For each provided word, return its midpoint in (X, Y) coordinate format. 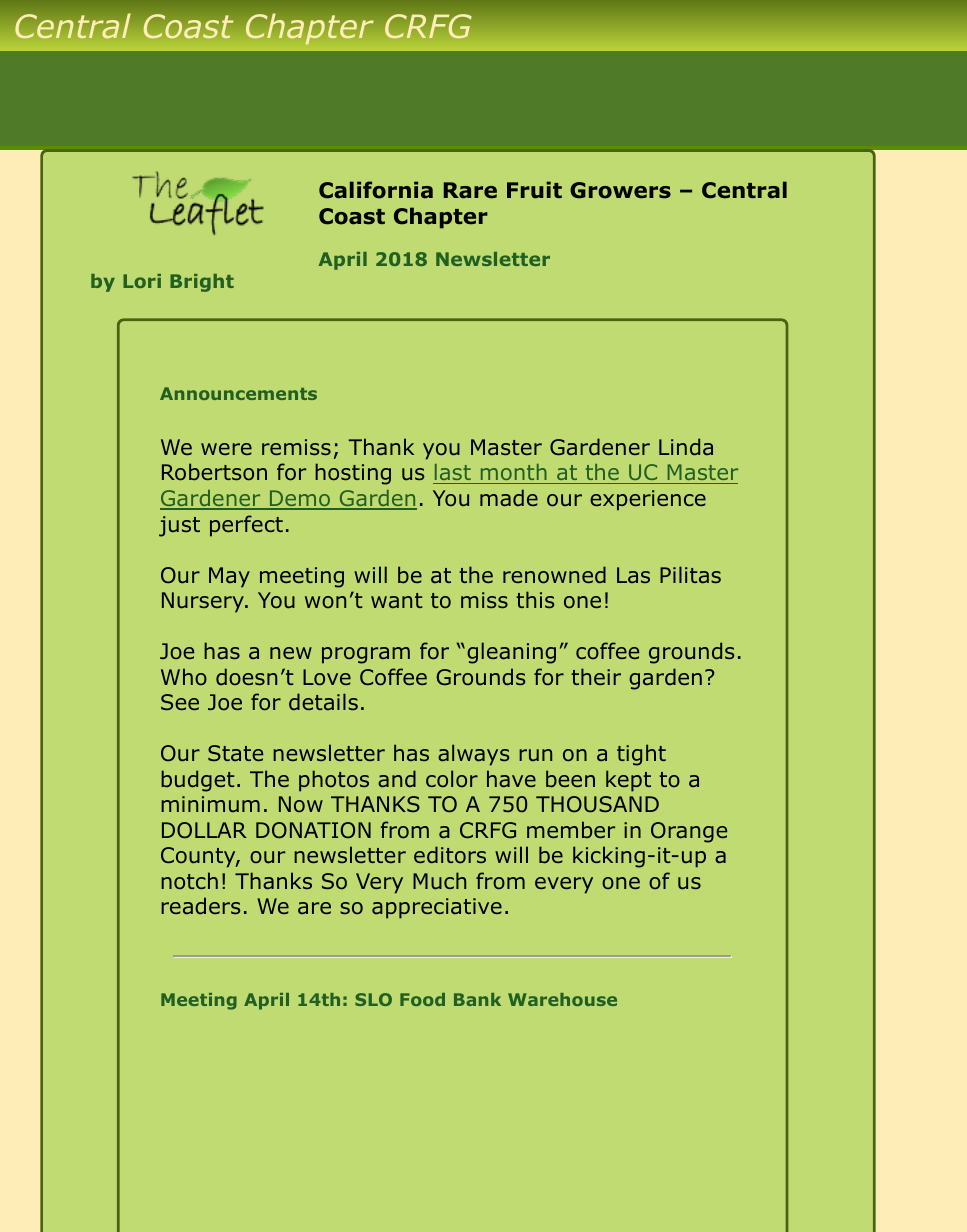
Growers (620, 190)
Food (422, 999)
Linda (686, 447)
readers (200, 906)
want (396, 601)
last (453, 474)
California (376, 190)
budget (197, 781)
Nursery (204, 602)
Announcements (238, 393)
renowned (554, 575)
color (452, 779)
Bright (202, 283)
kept (628, 781)
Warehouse (562, 999)
